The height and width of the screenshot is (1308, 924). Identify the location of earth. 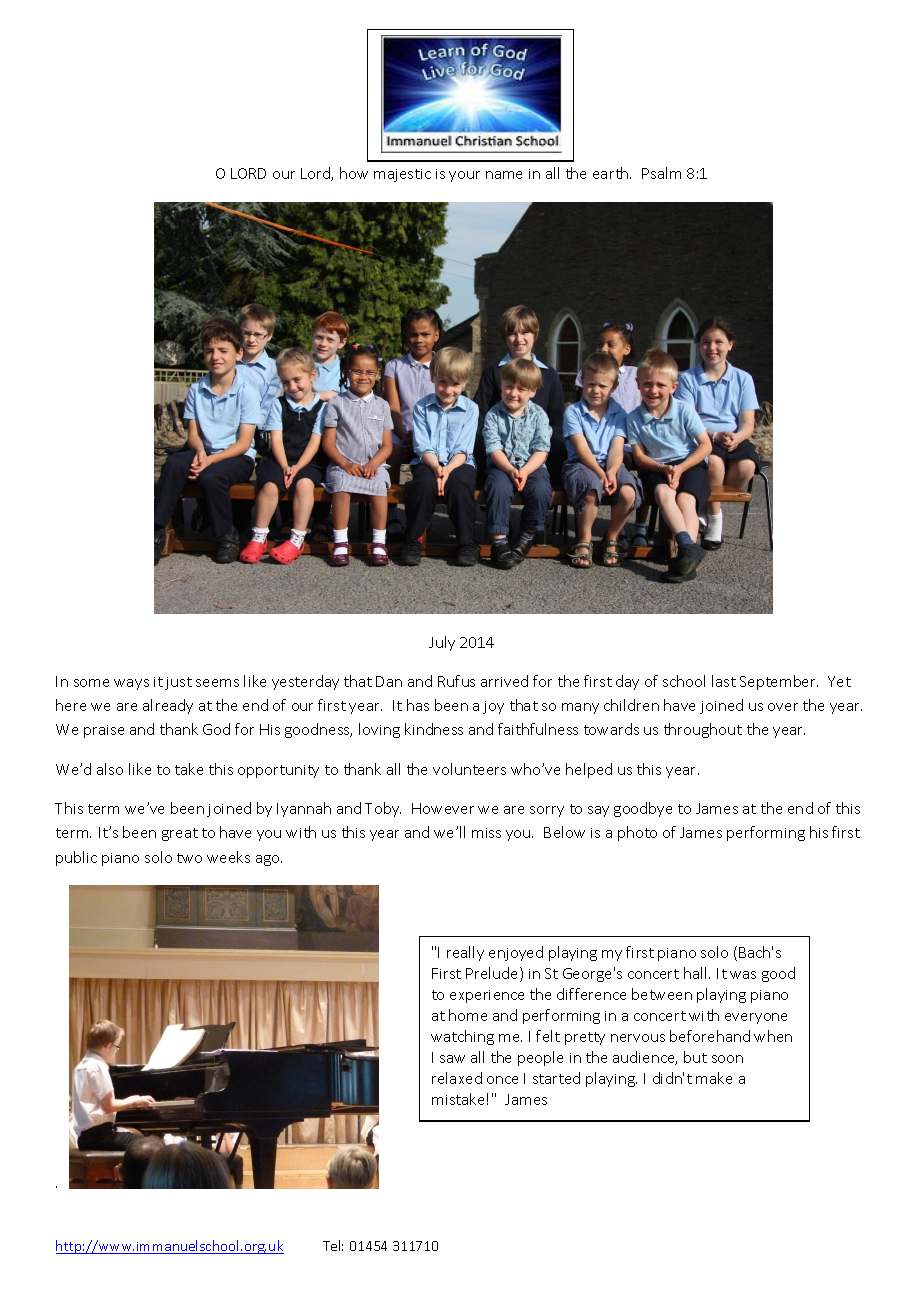
(612, 173).
